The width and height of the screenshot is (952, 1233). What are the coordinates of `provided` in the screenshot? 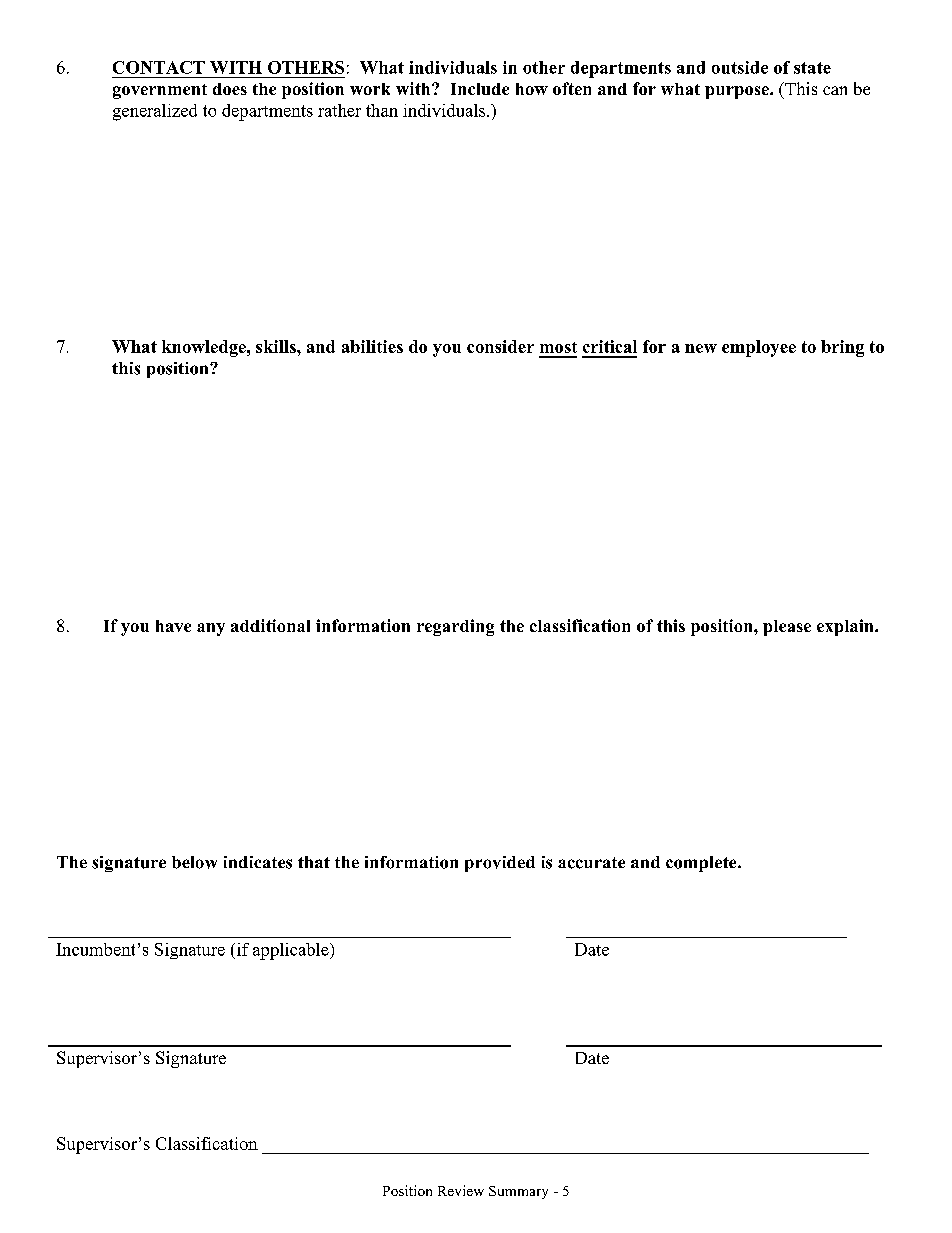 It's located at (500, 864).
